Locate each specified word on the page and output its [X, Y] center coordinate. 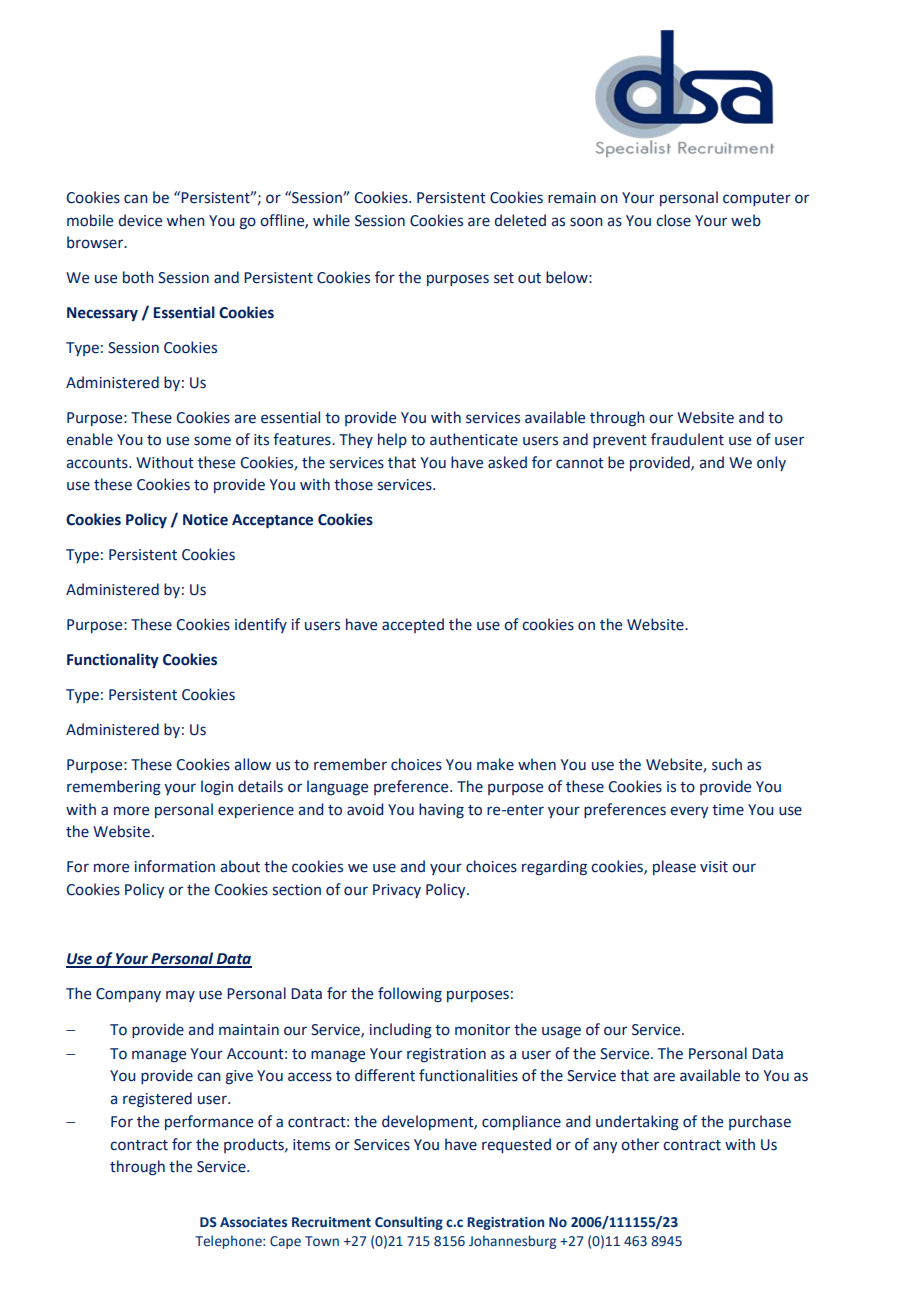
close [673, 220]
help [392, 440]
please [674, 867]
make [495, 764]
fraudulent [687, 439]
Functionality [113, 661]
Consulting [409, 1223]
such [727, 764]
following [410, 994]
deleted [520, 220]
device [140, 220]
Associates [253, 1222]
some [212, 441]
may [180, 996]
